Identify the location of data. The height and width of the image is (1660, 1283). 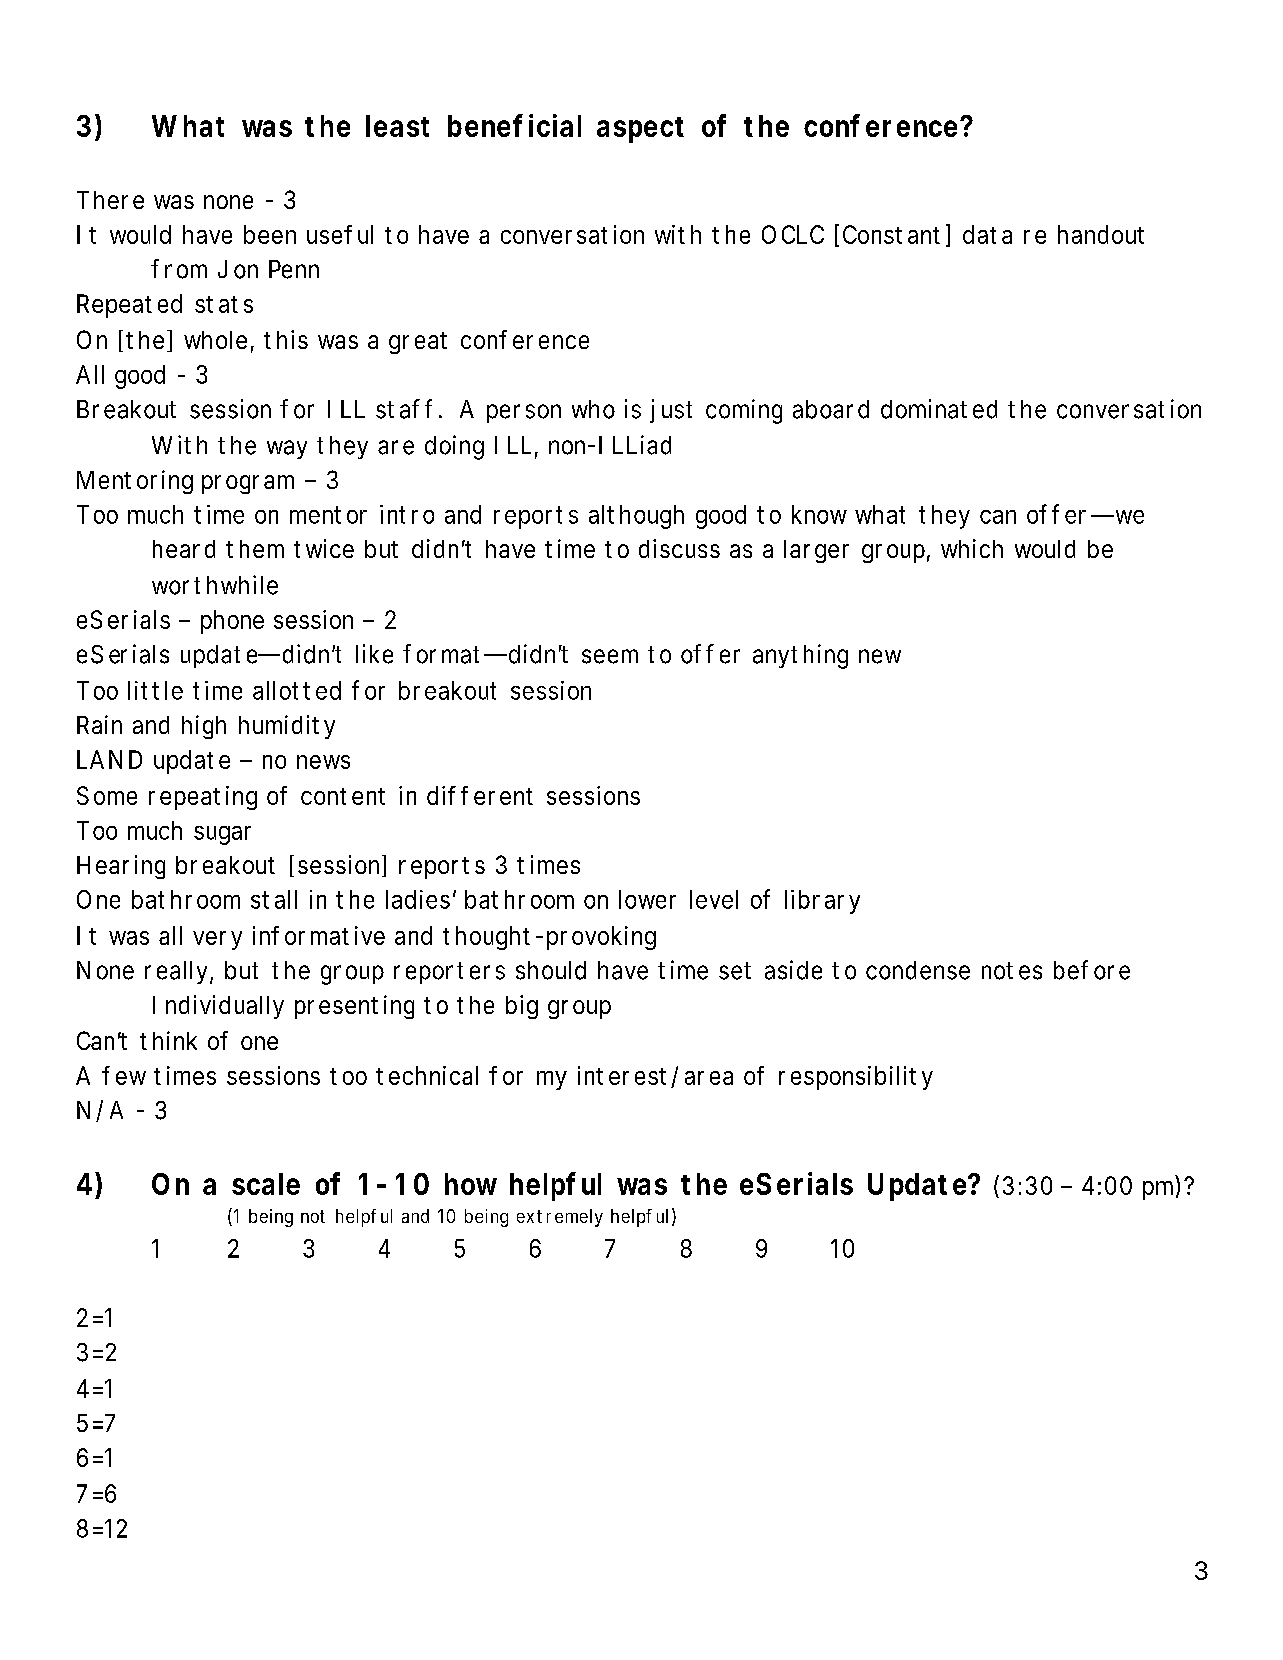
(987, 234).
